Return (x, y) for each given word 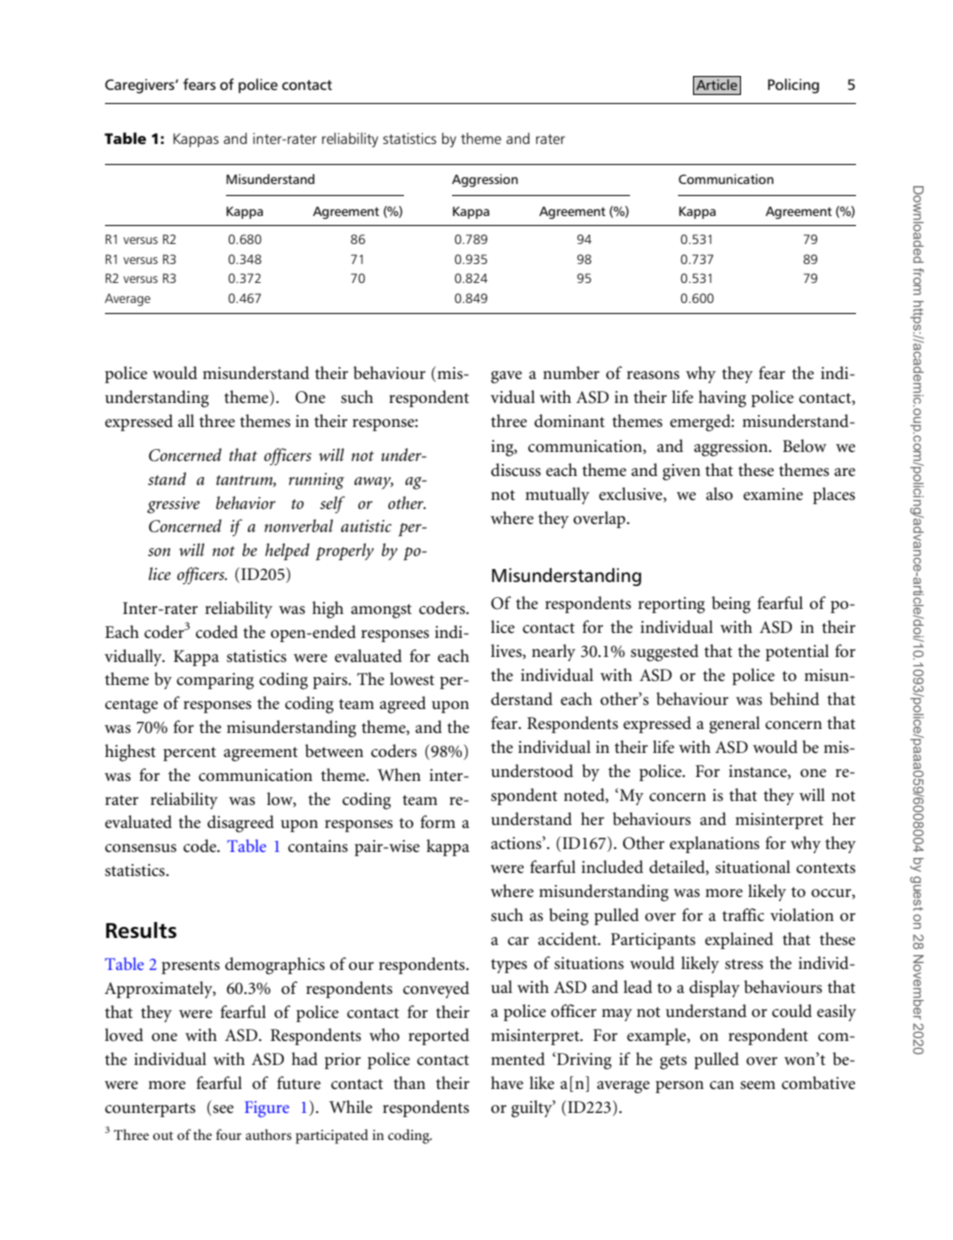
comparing (215, 681)
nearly (554, 652)
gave (506, 377)
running (316, 481)
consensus (141, 848)
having (722, 399)
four (229, 1134)
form (437, 821)
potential (797, 652)
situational (752, 866)
